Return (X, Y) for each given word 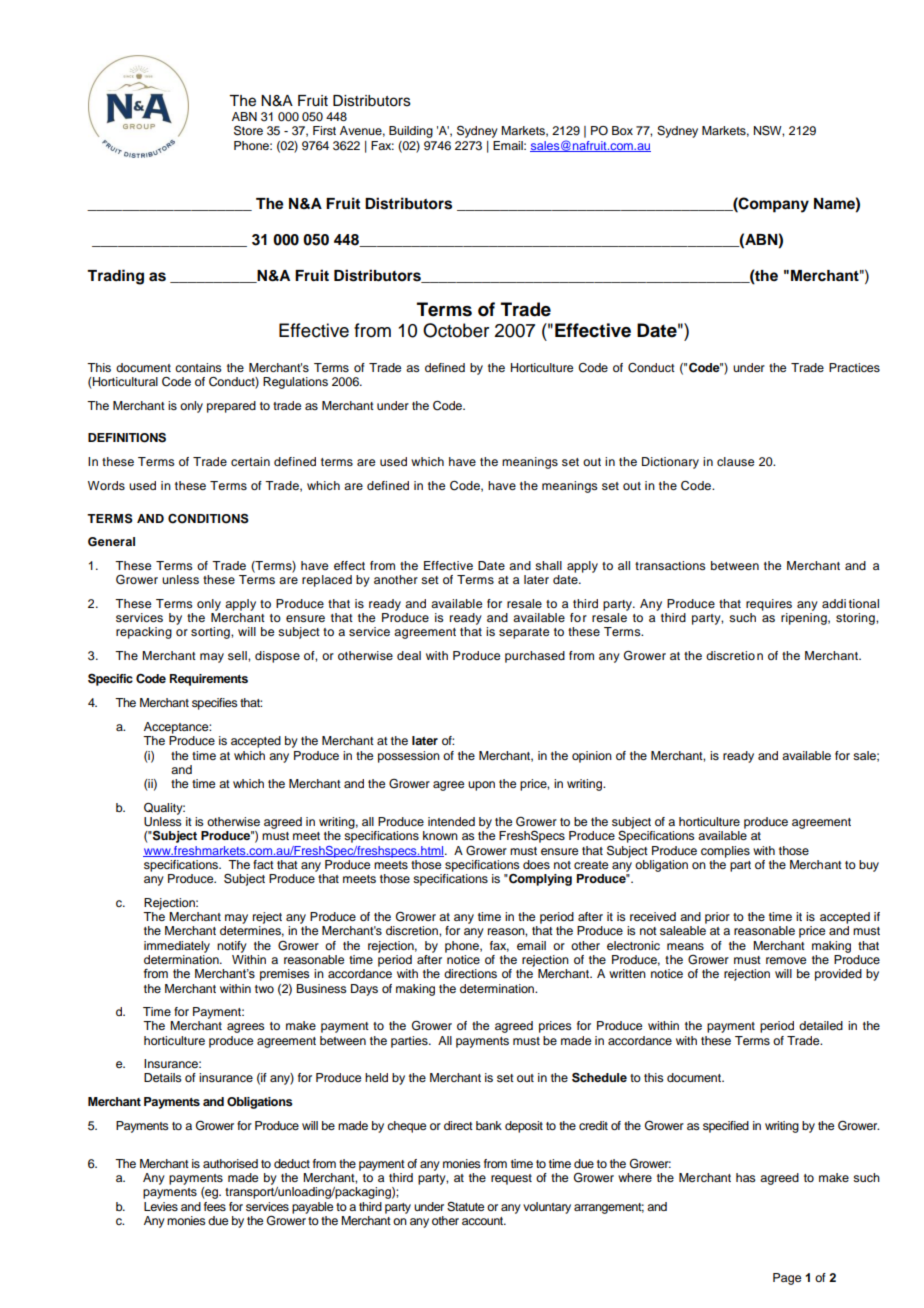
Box (622, 130)
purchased (535, 657)
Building (411, 132)
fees (215, 1206)
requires (769, 605)
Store (248, 130)
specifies (215, 704)
